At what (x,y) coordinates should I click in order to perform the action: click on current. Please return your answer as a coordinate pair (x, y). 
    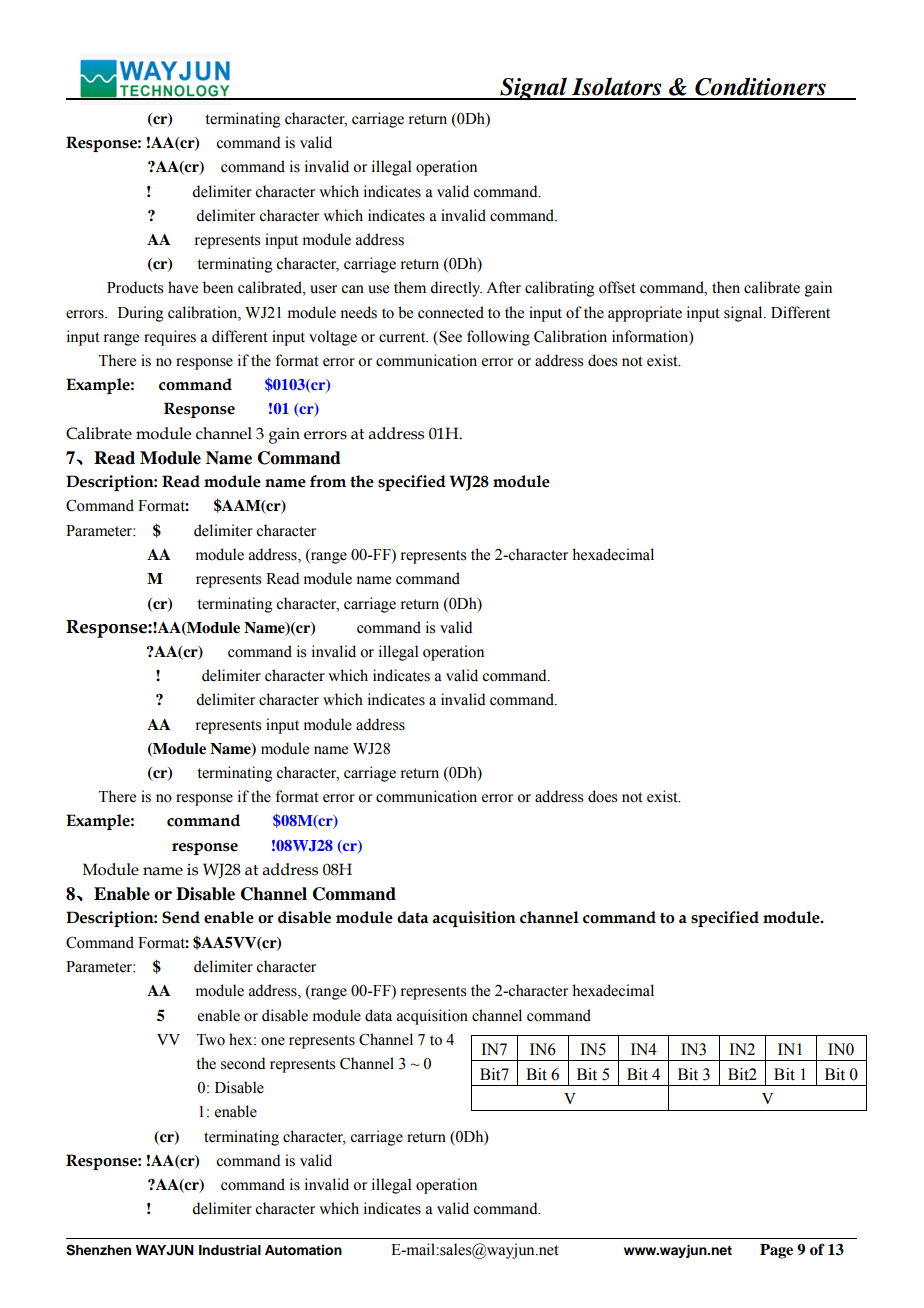
    Looking at the image, I should click on (403, 337).
